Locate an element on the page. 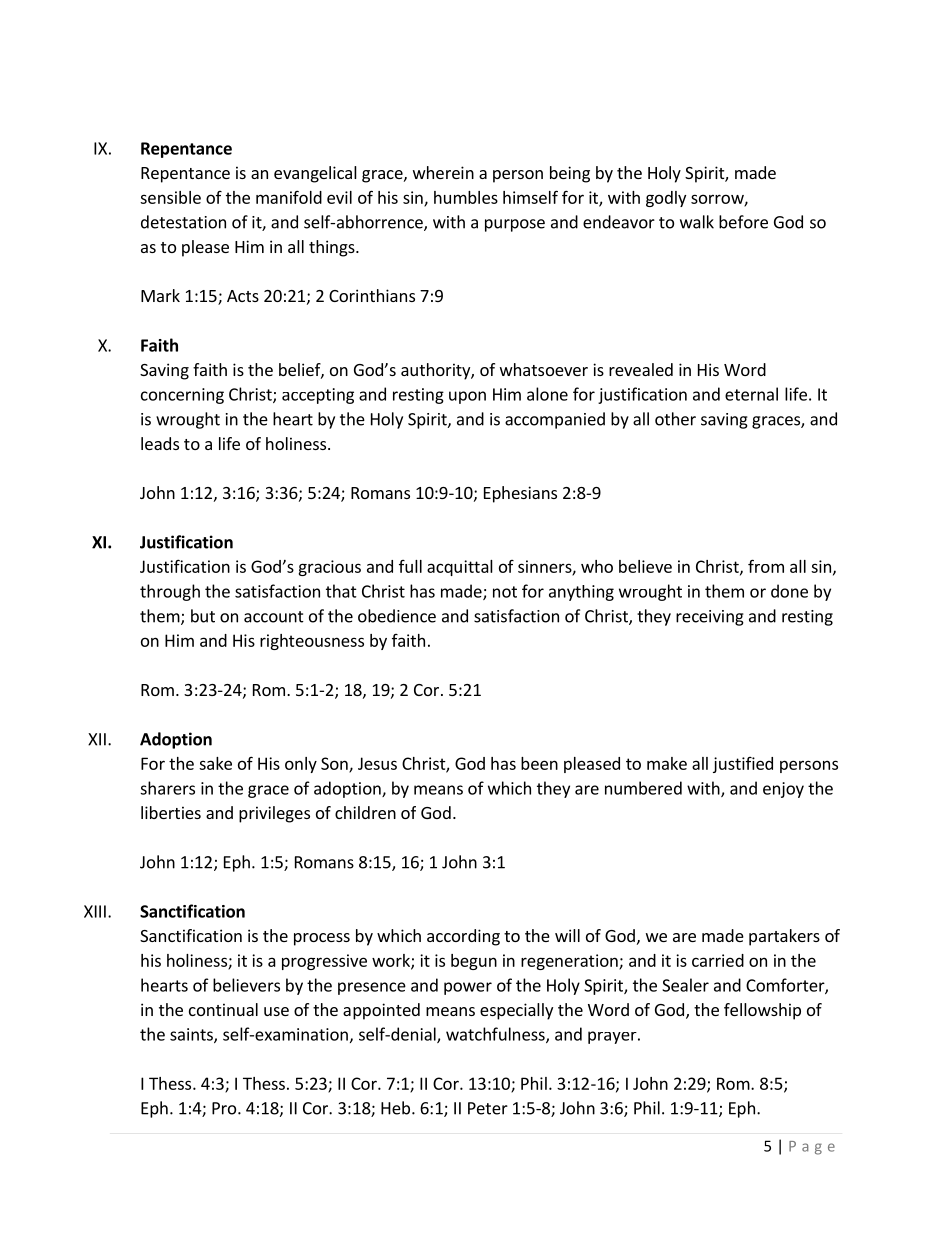 The image size is (952, 1233). other is located at coordinates (675, 419).
